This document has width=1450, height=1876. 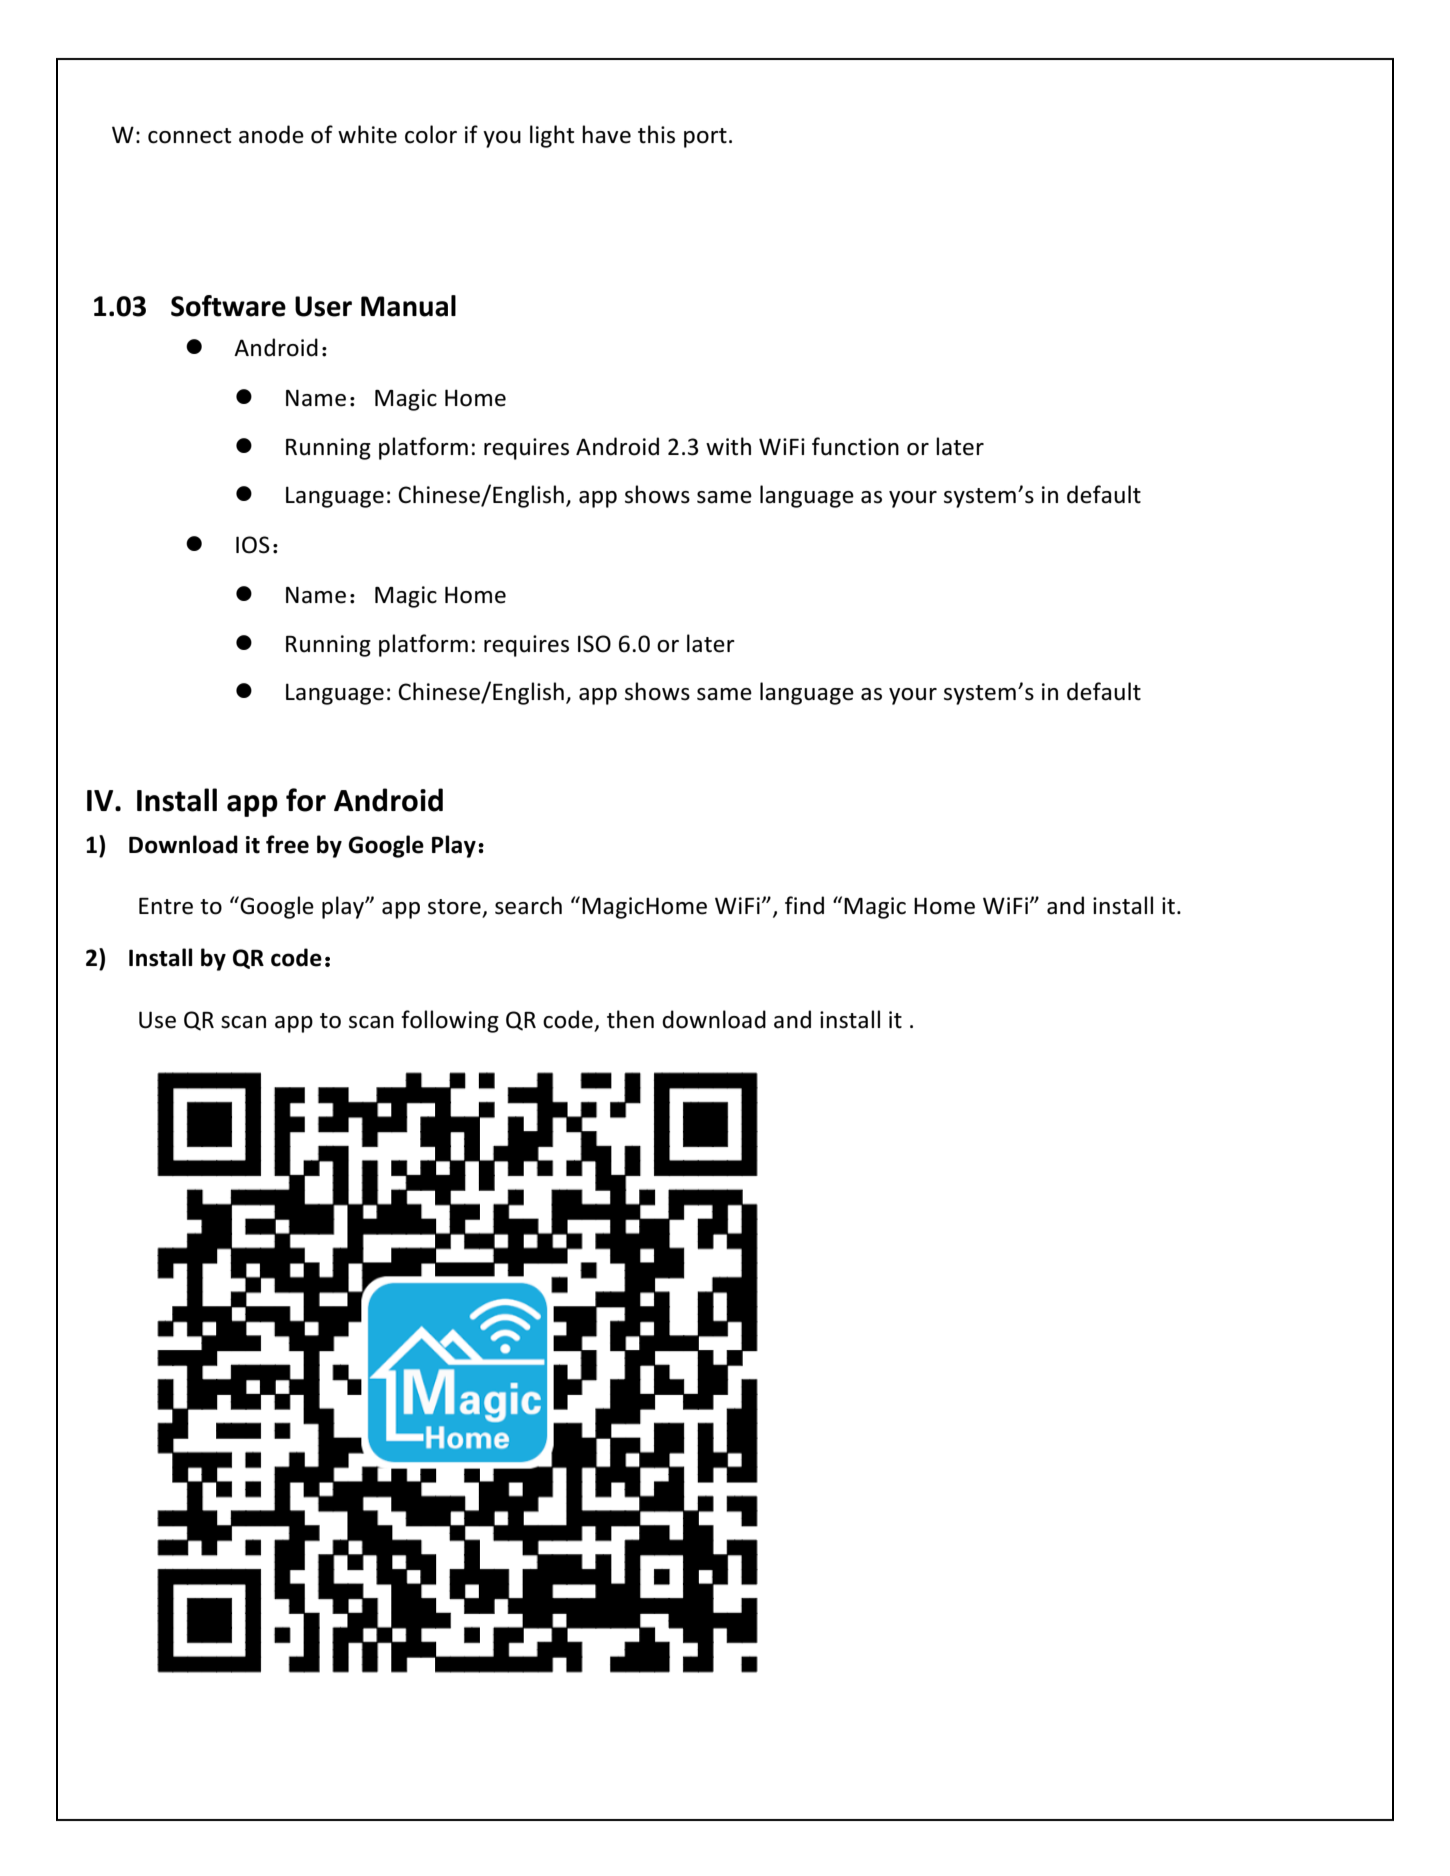 What do you see at coordinates (455, 908) in the document?
I see `store` at bounding box center [455, 908].
